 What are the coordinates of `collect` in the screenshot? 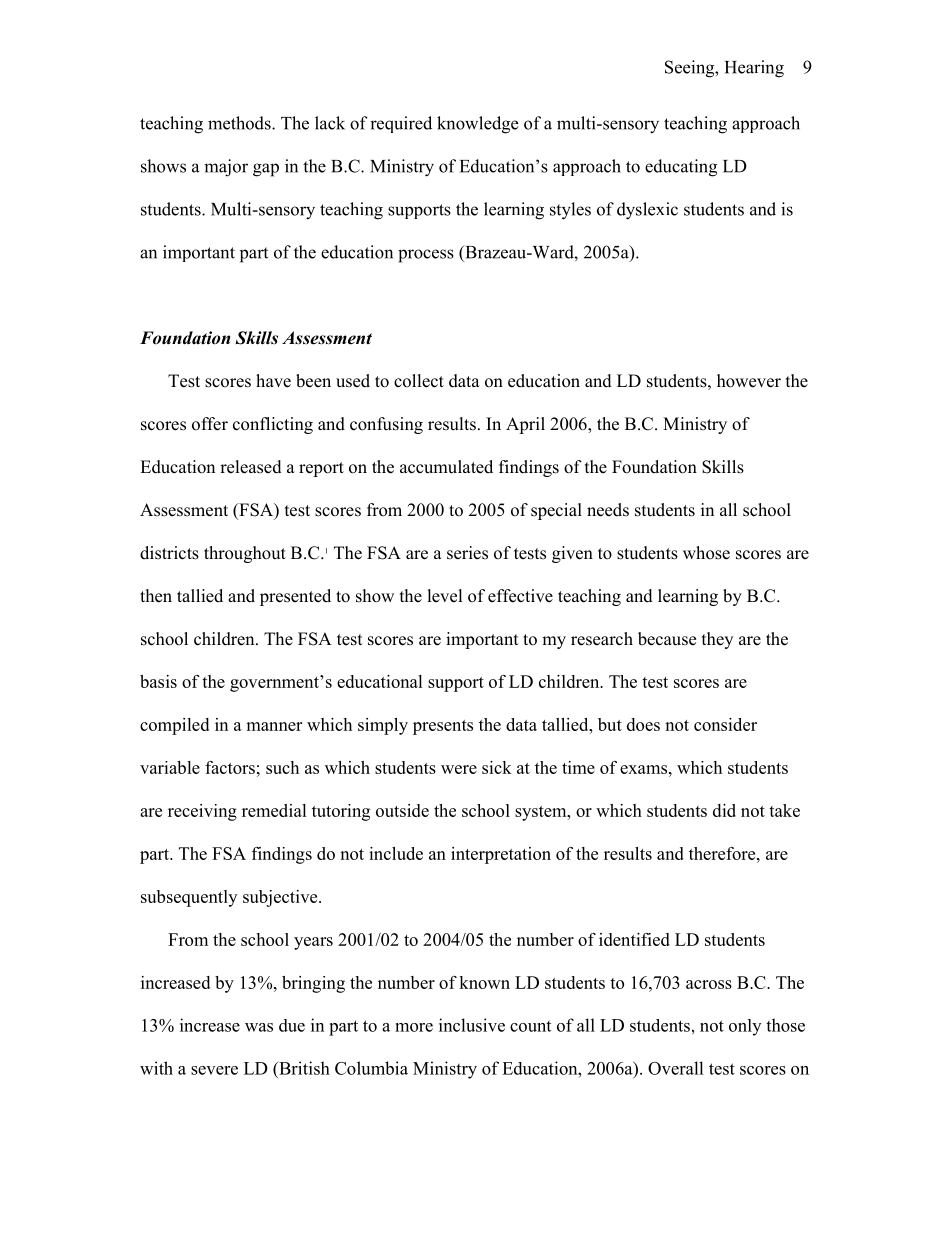 It's located at (419, 381).
